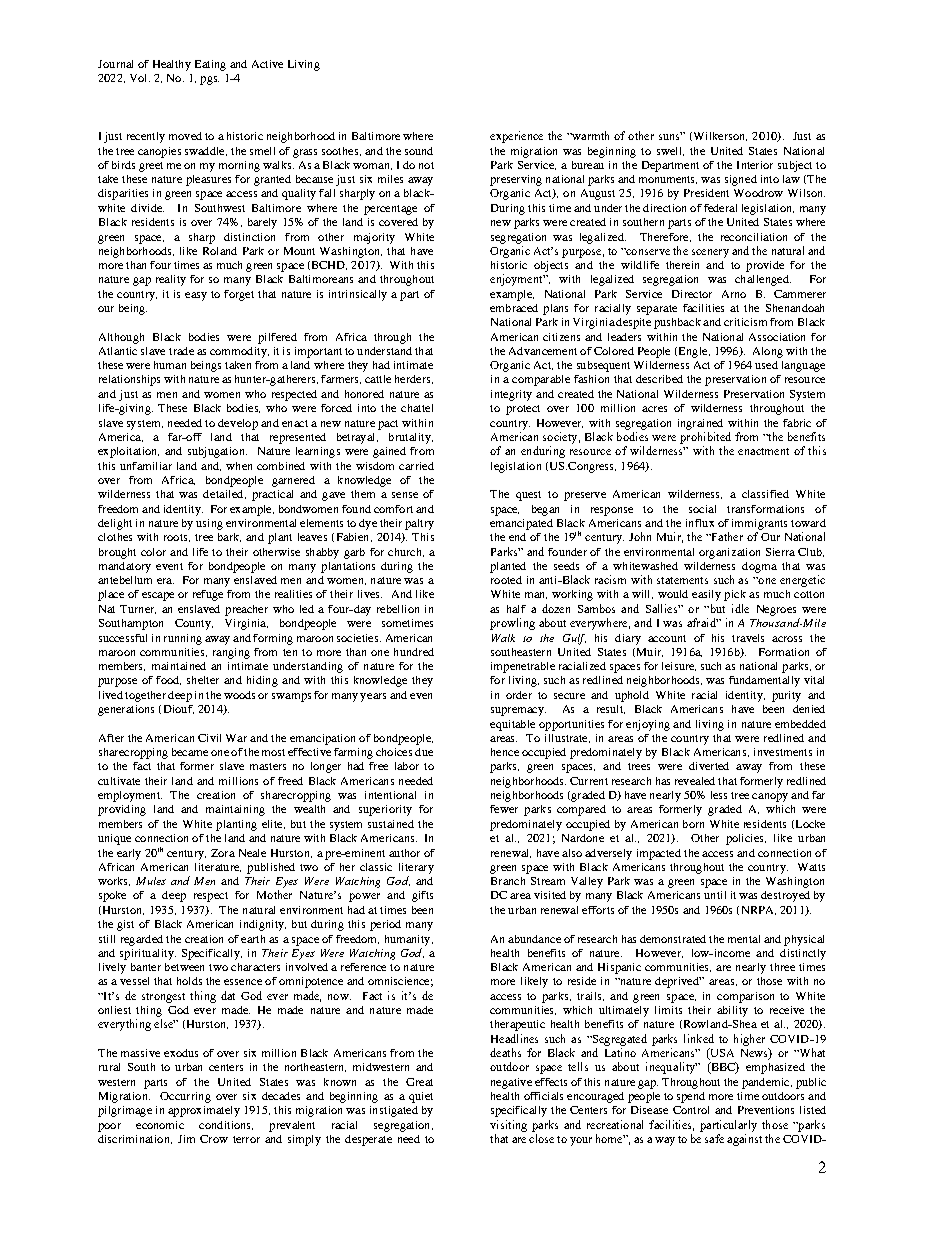 The height and width of the screenshot is (1233, 952). Describe the element at coordinates (506, 580) in the screenshot. I see `rooted` at that location.
